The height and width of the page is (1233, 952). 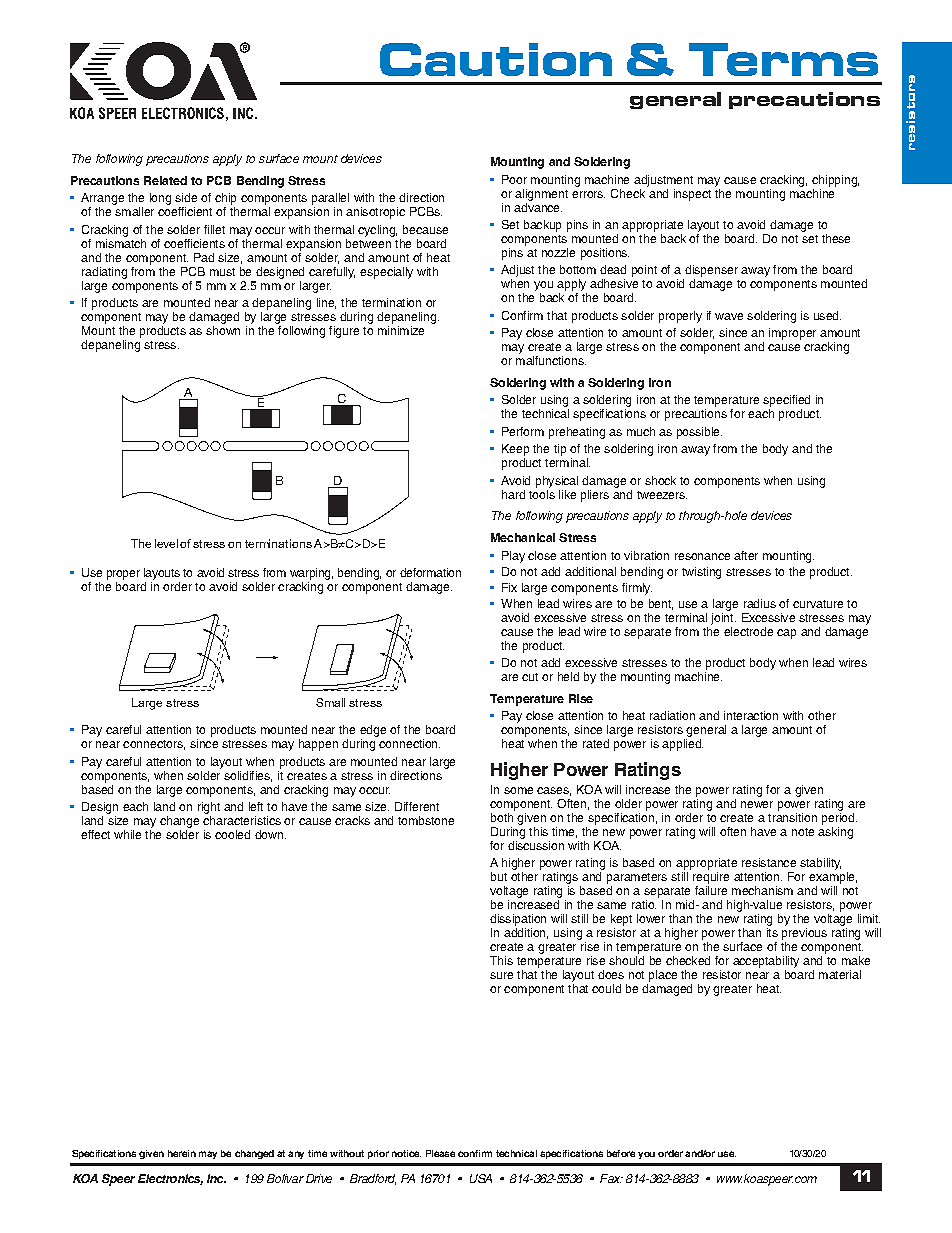 What do you see at coordinates (165, 180) in the page?
I see `Related` at bounding box center [165, 180].
